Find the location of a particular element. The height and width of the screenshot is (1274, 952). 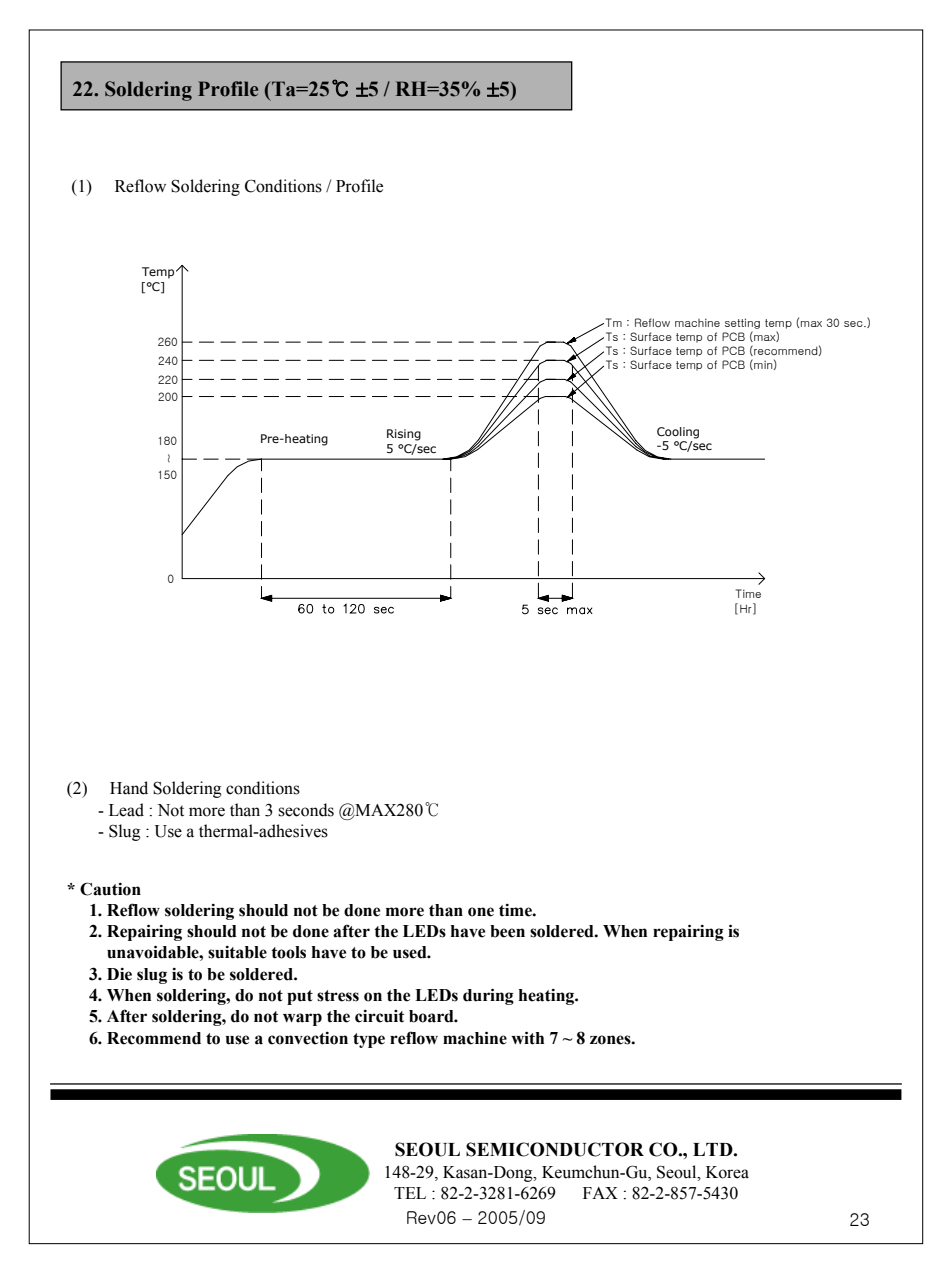

Rising is located at coordinates (404, 435).
